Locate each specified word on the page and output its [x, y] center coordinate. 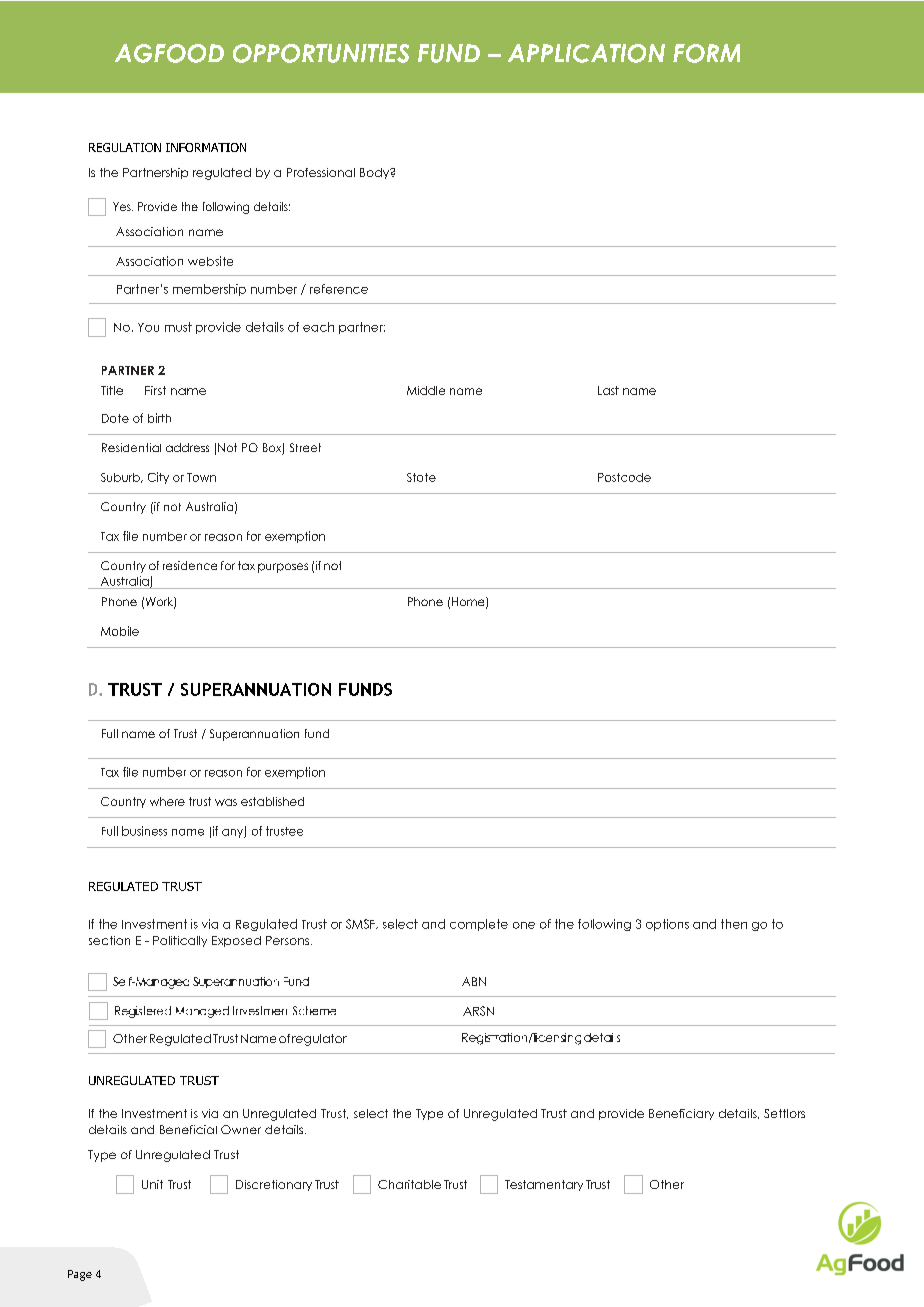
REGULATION [125, 147]
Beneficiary [681, 1114]
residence [190, 565]
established [272, 801]
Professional [321, 172]
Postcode [624, 477]
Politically [180, 941]
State [421, 477]
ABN [474, 981]
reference [339, 289]
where [167, 801]
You [148, 327]
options [667, 925]
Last [608, 390]
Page [80, 1275]
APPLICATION [586, 53]
